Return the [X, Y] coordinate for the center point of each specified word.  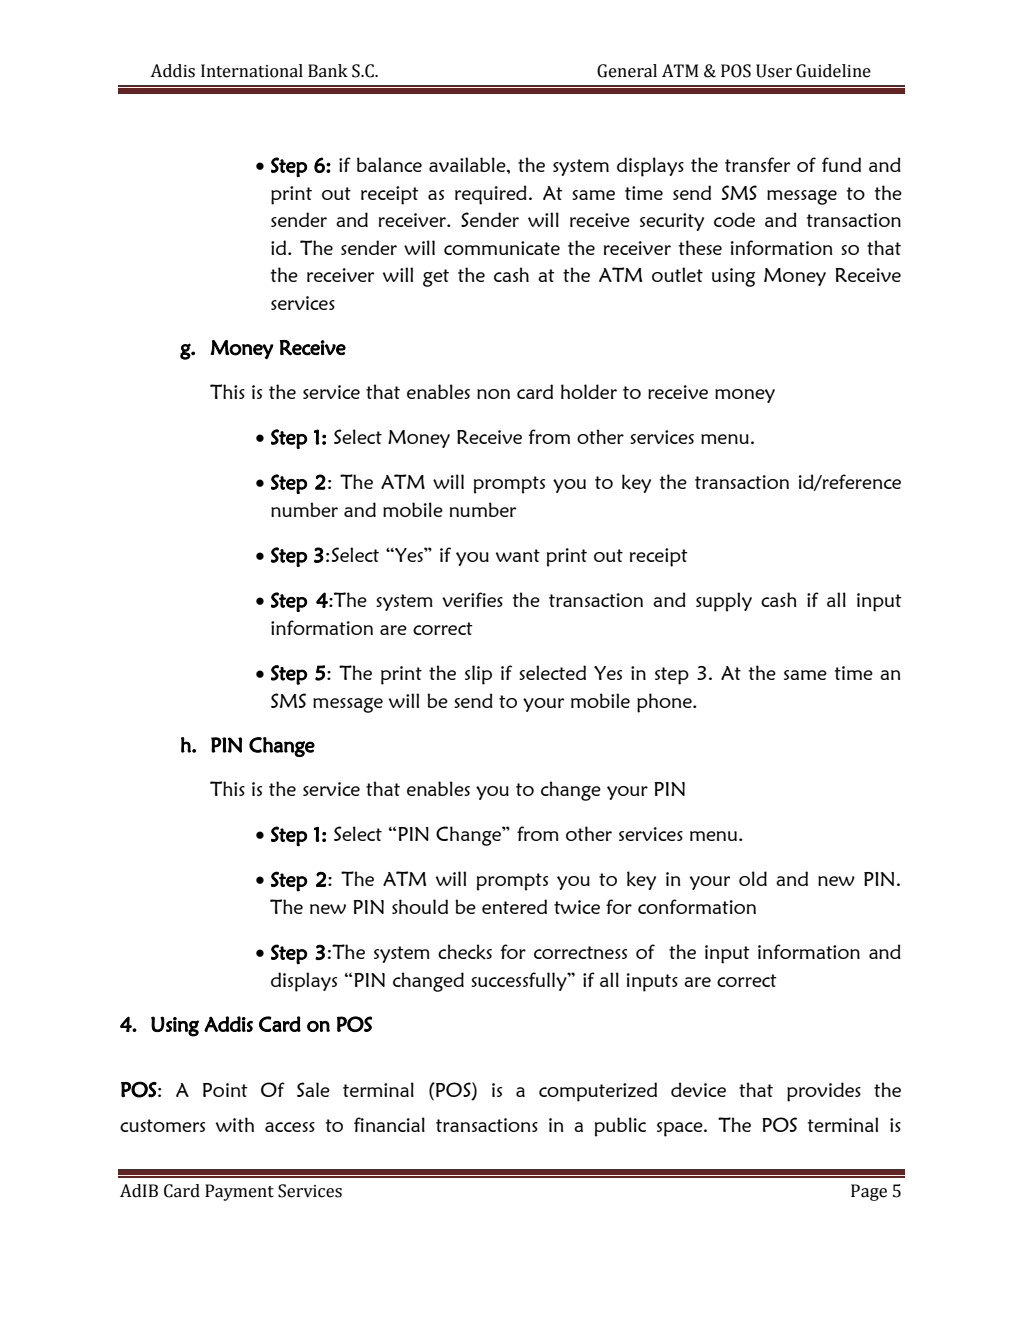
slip [478, 675]
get [436, 278]
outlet [677, 274]
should [420, 906]
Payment [239, 1192]
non [493, 394]
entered [514, 906]
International [252, 71]
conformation [697, 906]
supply [724, 602]
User [774, 71]
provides [824, 1092]
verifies [472, 599]
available [468, 164]
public [620, 1127]
